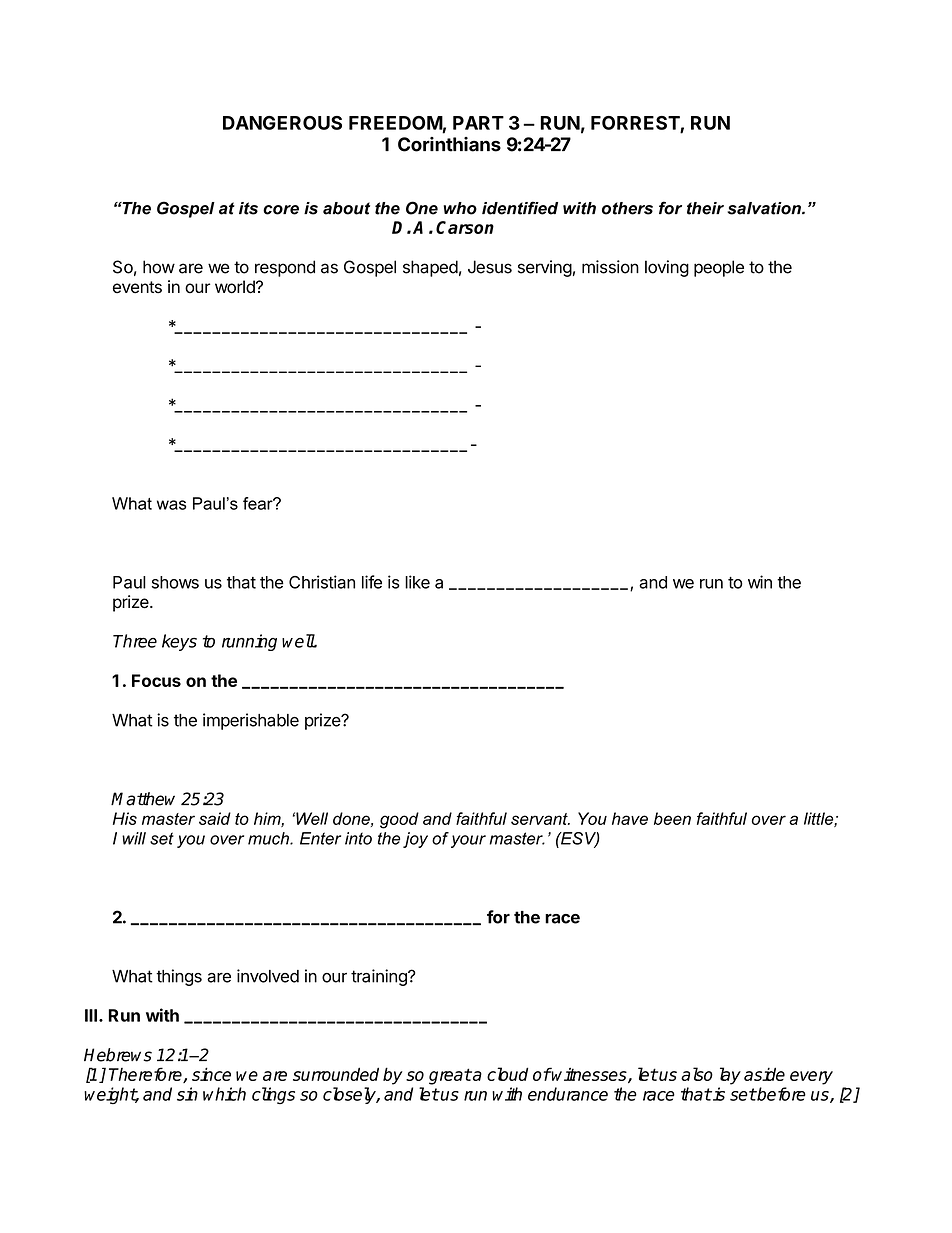 This document has height=1233, width=952. I want to click on your, so click(468, 841).
